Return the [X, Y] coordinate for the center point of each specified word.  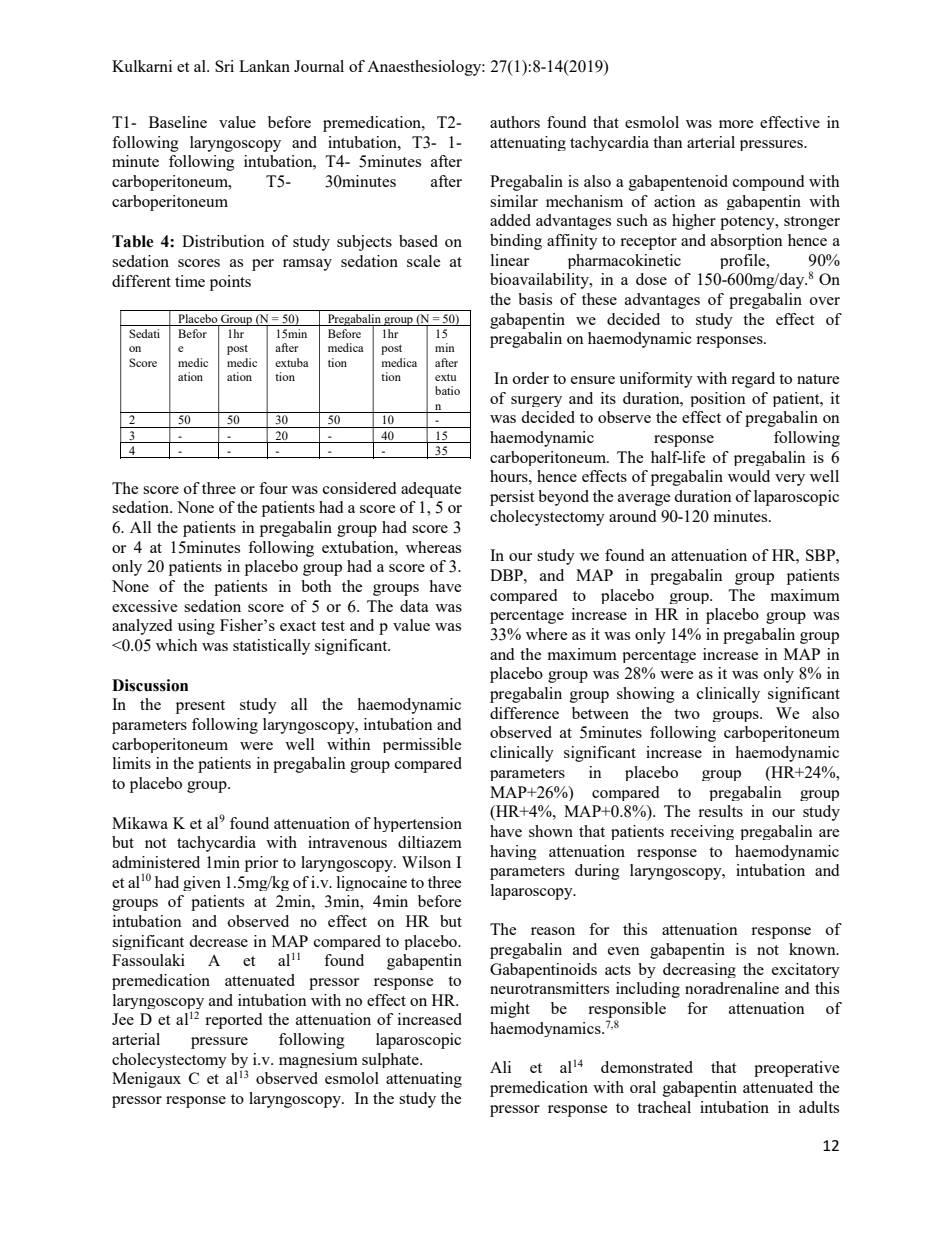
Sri [224, 66]
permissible [422, 745]
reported [233, 1021]
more [736, 124]
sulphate [391, 1060]
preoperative [796, 1069]
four [273, 488]
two [687, 714]
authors [515, 122]
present [200, 707]
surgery [536, 401]
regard [753, 380]
